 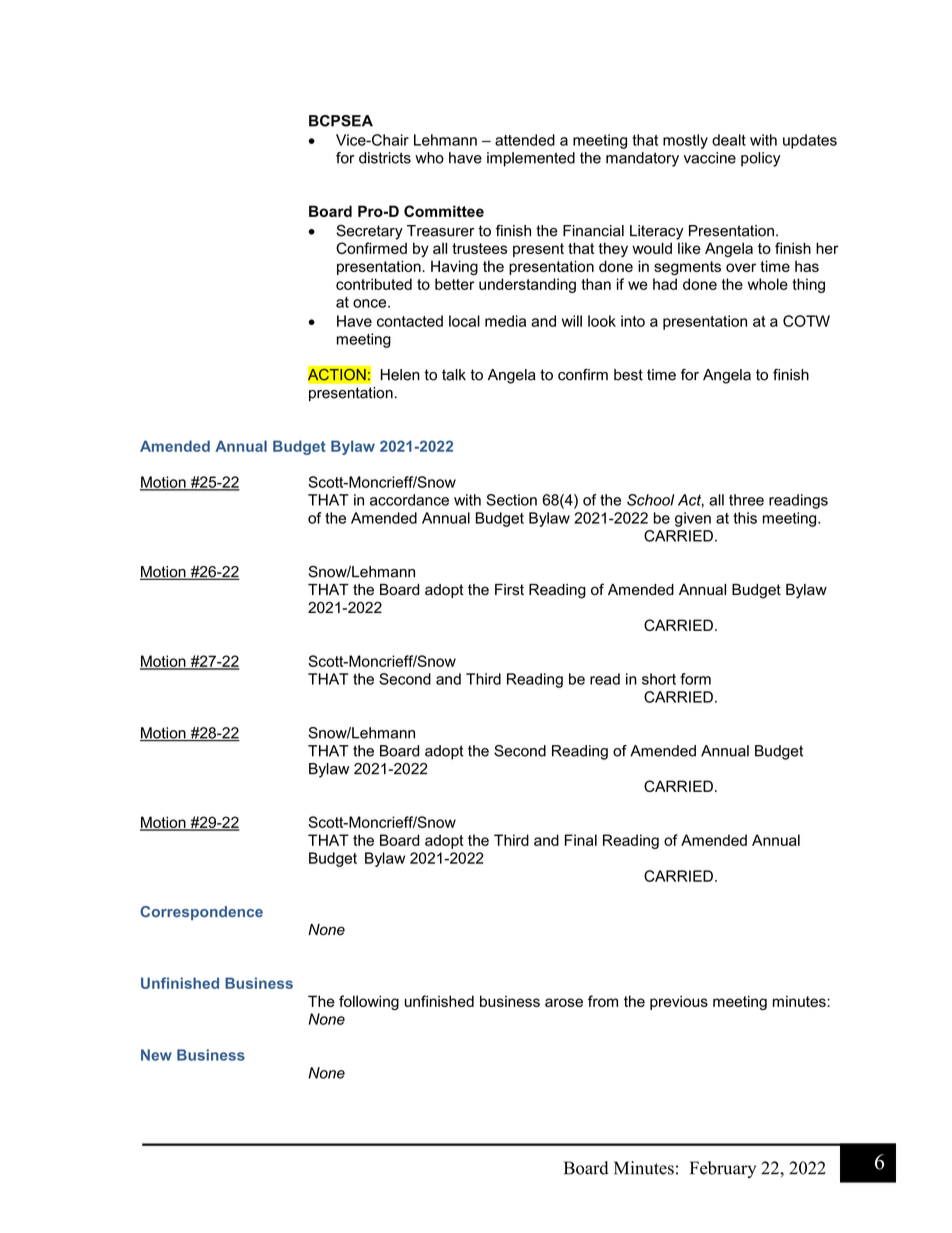 What do you see at coordinates (581, 840) in the screenshot?
I see `Final` at bounding box center [581, 840].
